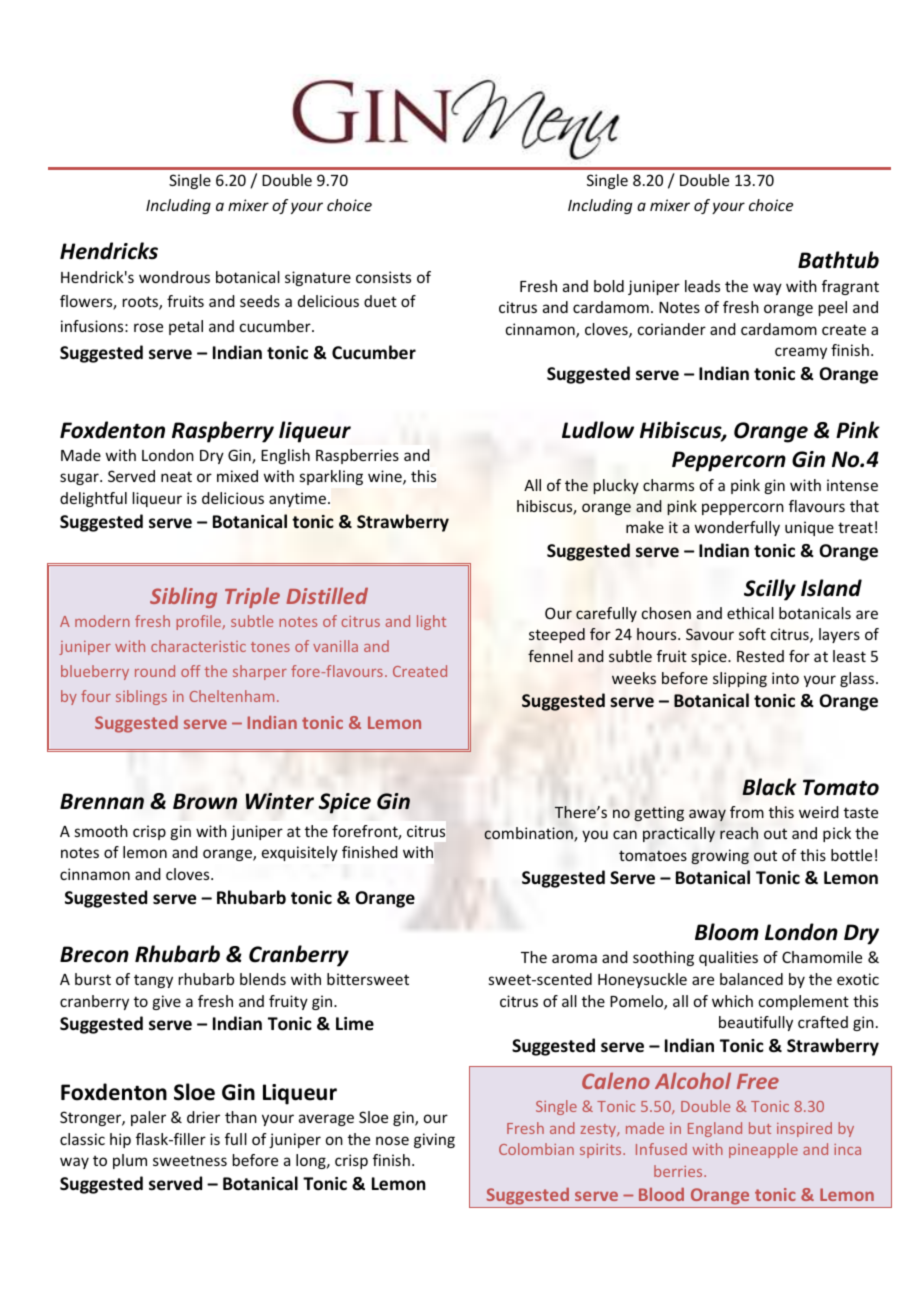 The height and width of the screenshot is (1311, 924). I want to click on leads, so click(702, 286).
